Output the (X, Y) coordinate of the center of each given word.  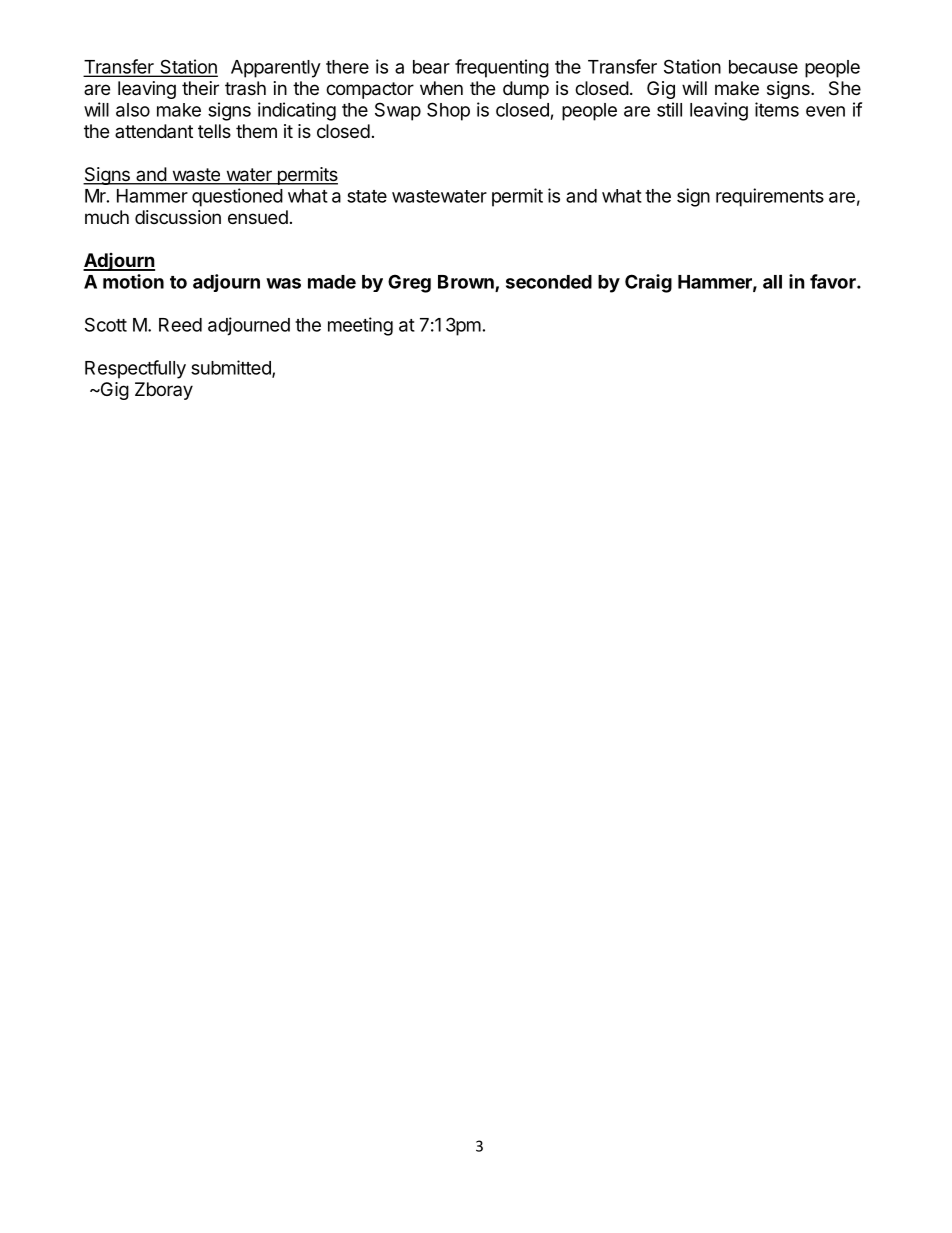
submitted (232, 368)
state (367, 196)
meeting (360, 326)
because (763, 67)
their (200, 88)
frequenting (502, 68)
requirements (770, 197)
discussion (178, 217)
